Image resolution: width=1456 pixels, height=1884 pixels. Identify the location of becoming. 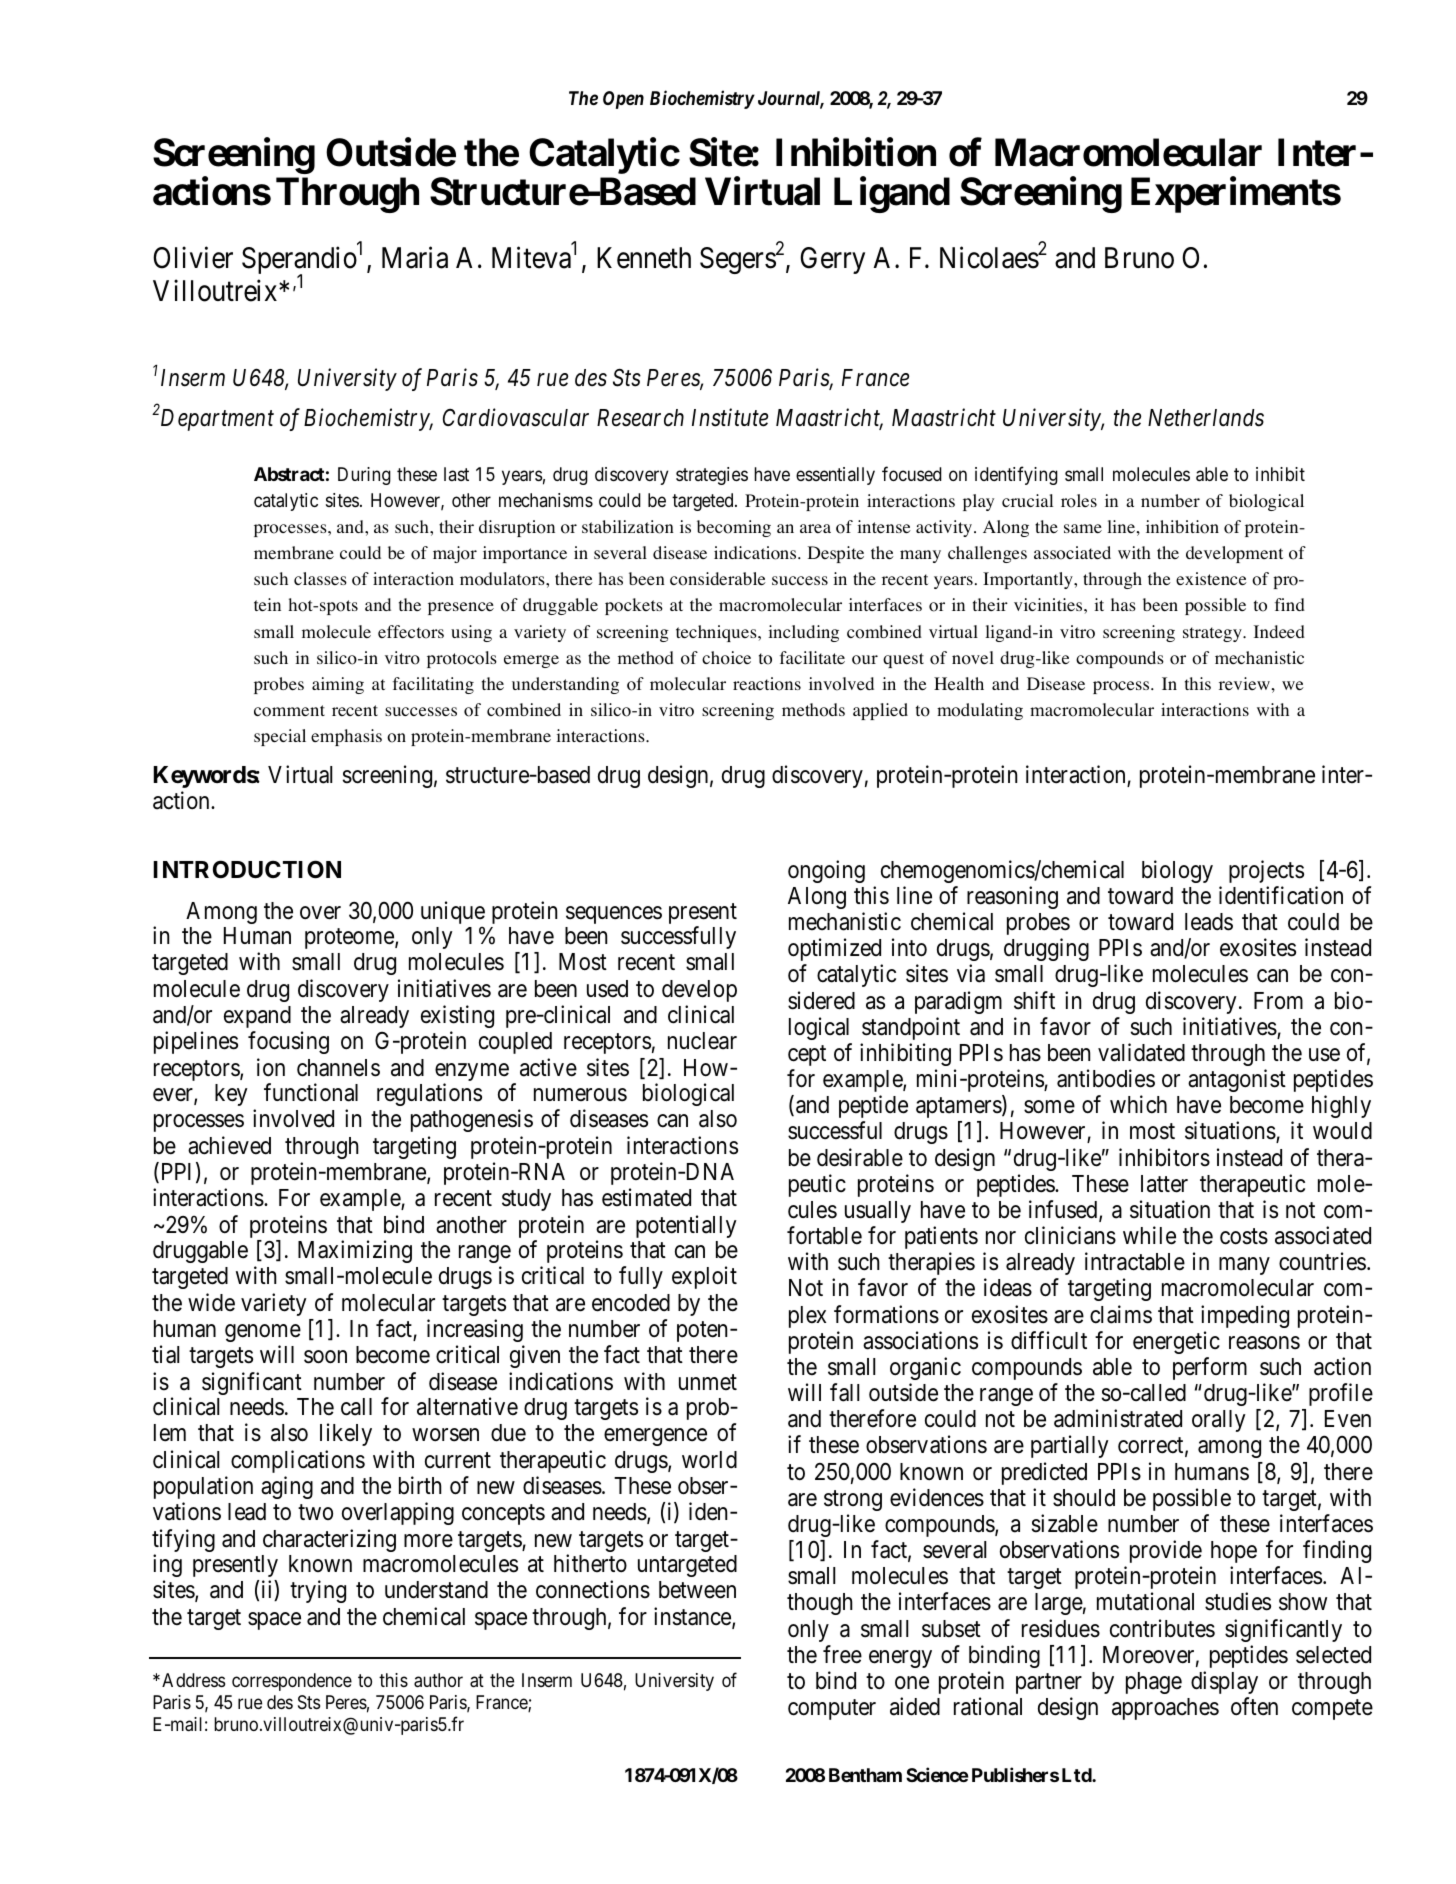
(734, 528).
